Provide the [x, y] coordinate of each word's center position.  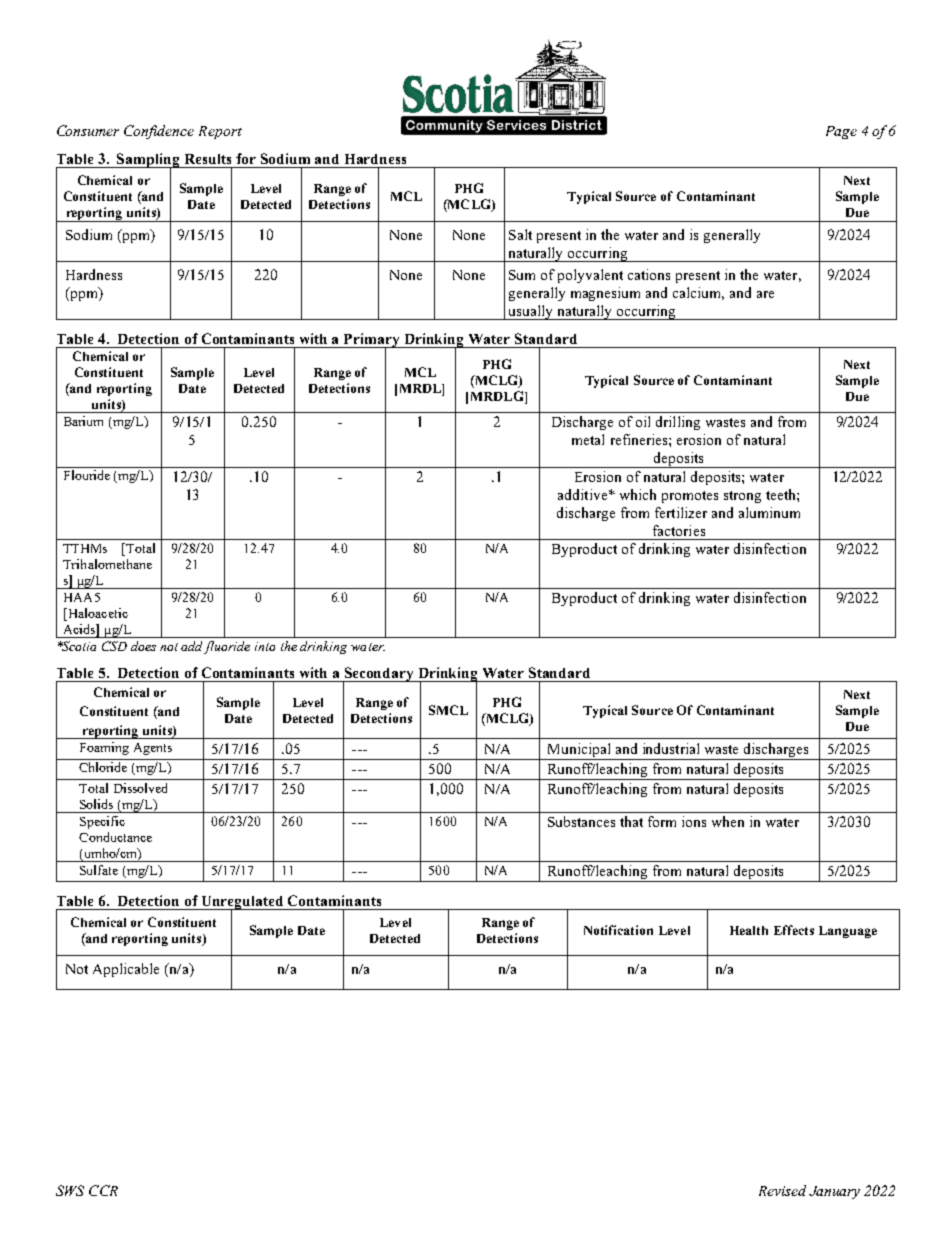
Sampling [149, 161]
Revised [782, 1190]
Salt [520, 234]
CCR [103, 1190]
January [834, 1192]
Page [841, 132]
